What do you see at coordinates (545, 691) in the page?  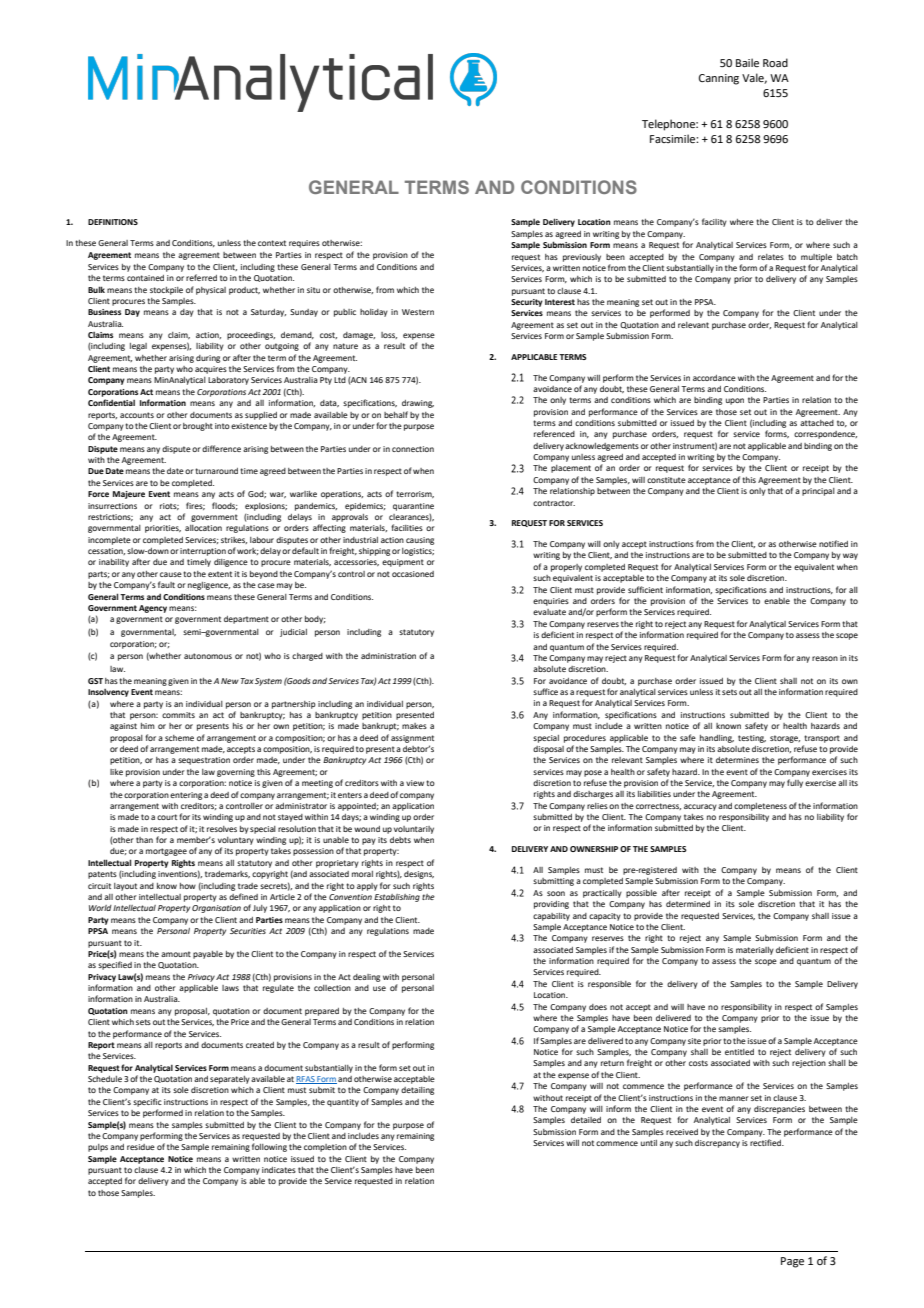 I see `suffice` at bounding box center [545, 691].
